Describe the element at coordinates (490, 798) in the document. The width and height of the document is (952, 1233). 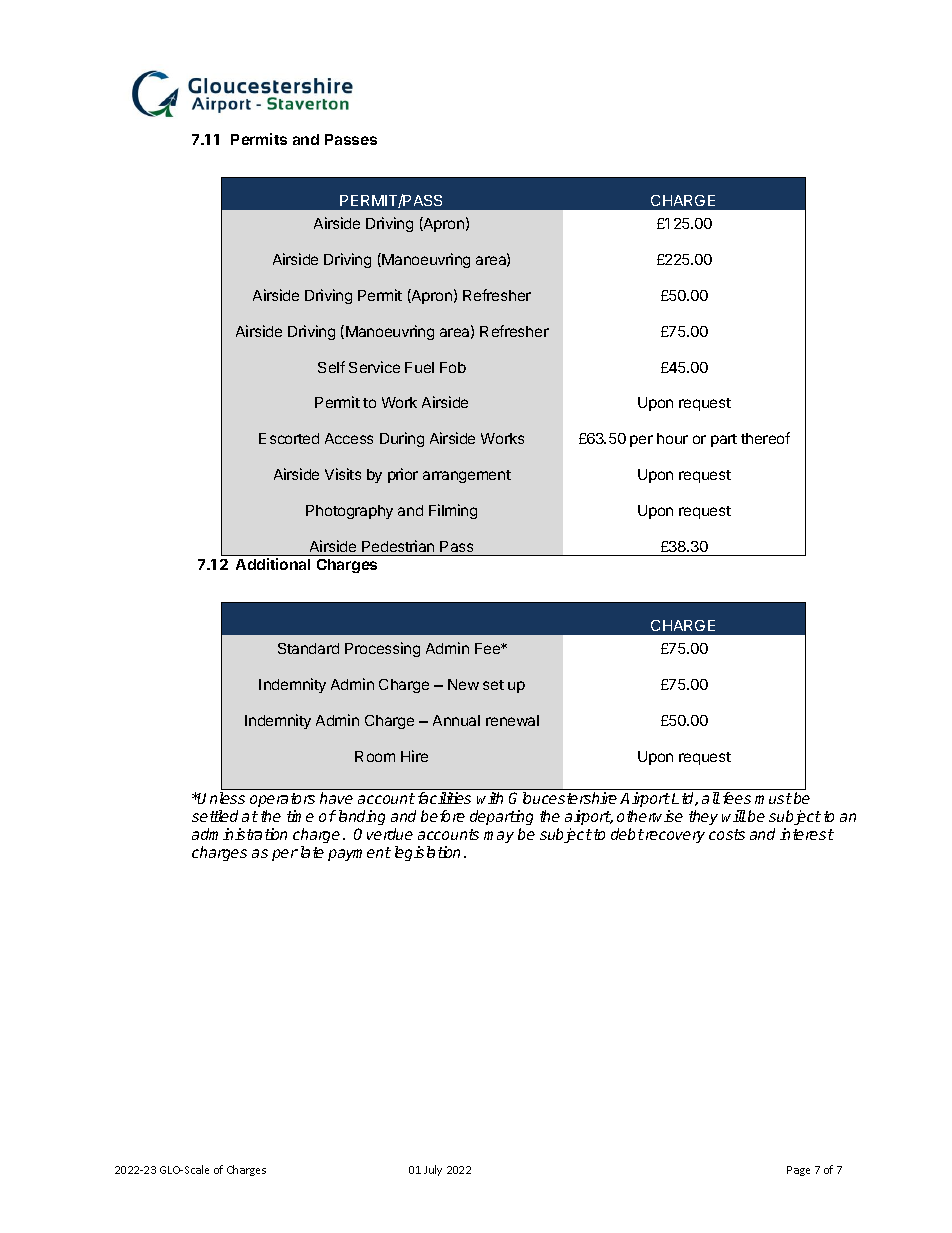
I see `with` at that location.
